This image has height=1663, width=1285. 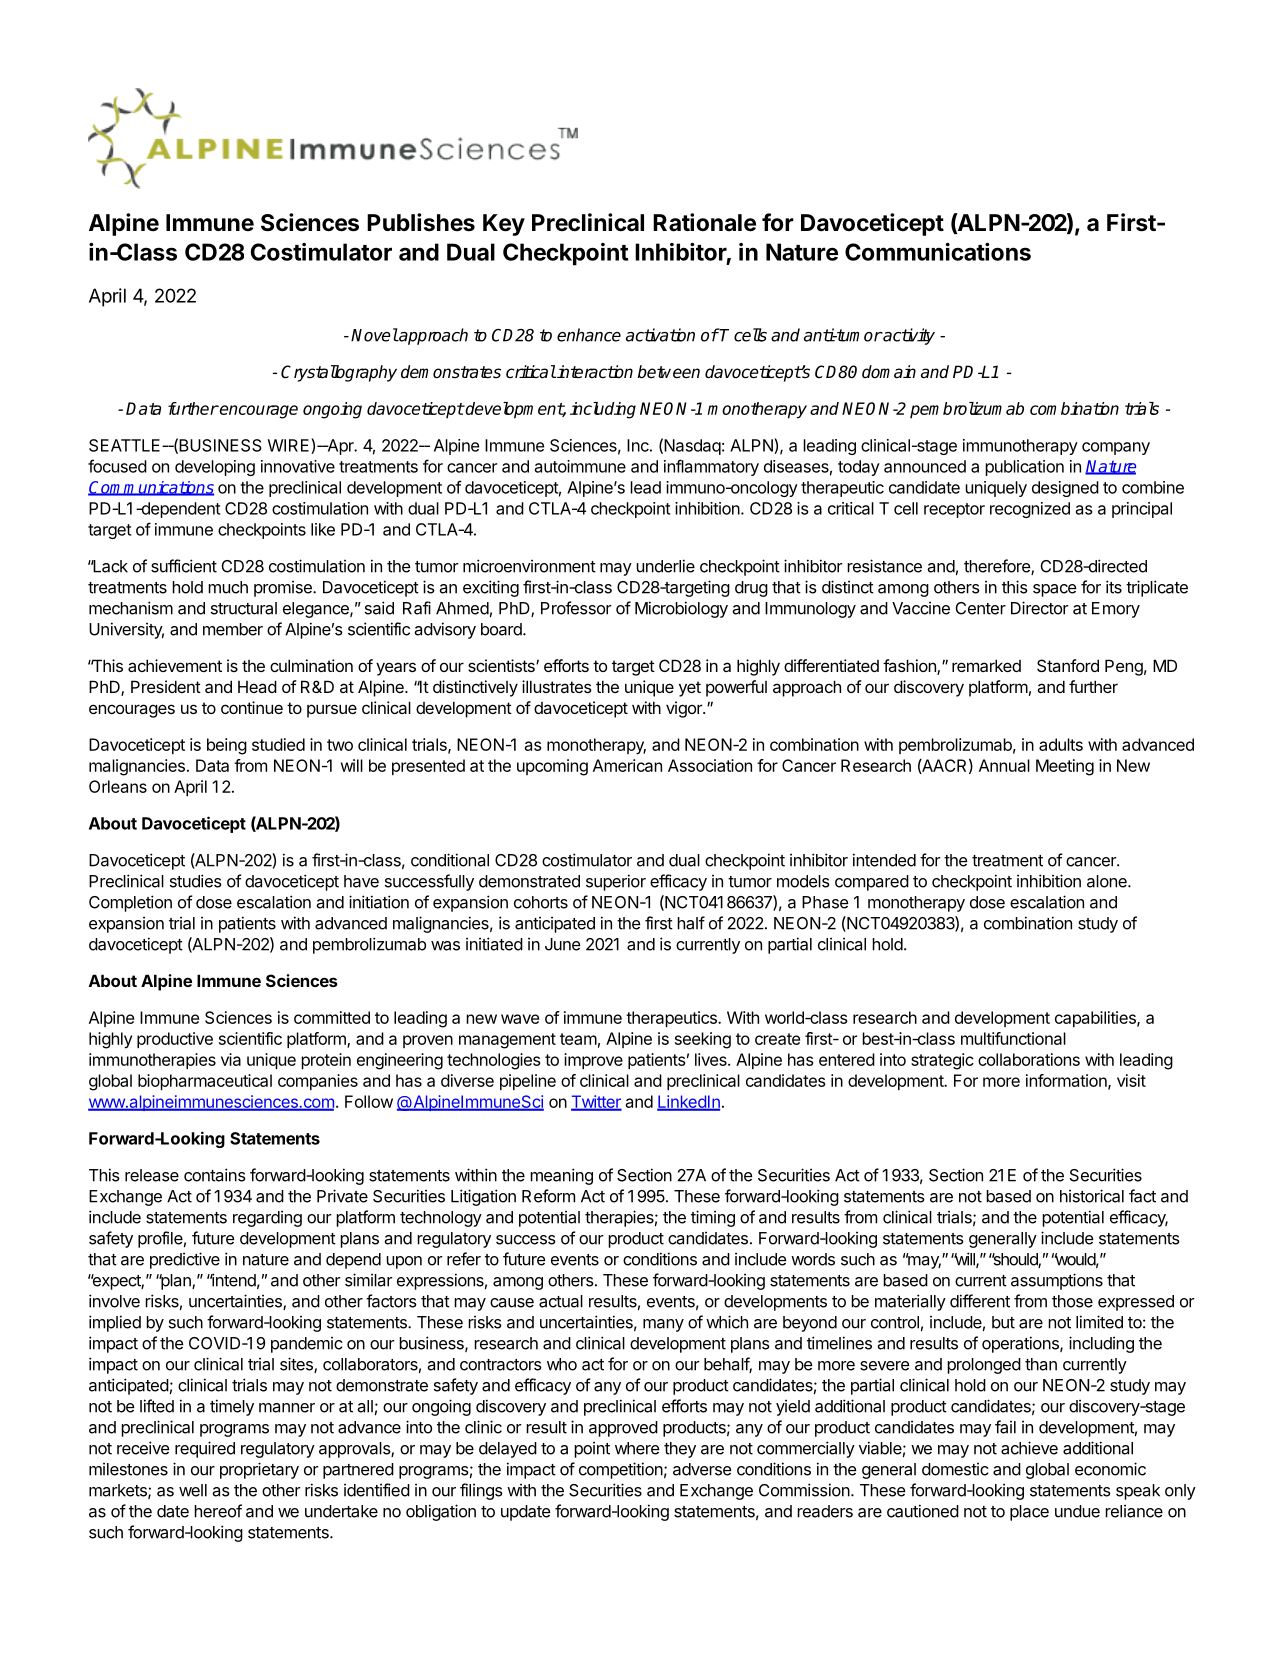 I want to click on proprietary, so click(x=259, y=1470).
